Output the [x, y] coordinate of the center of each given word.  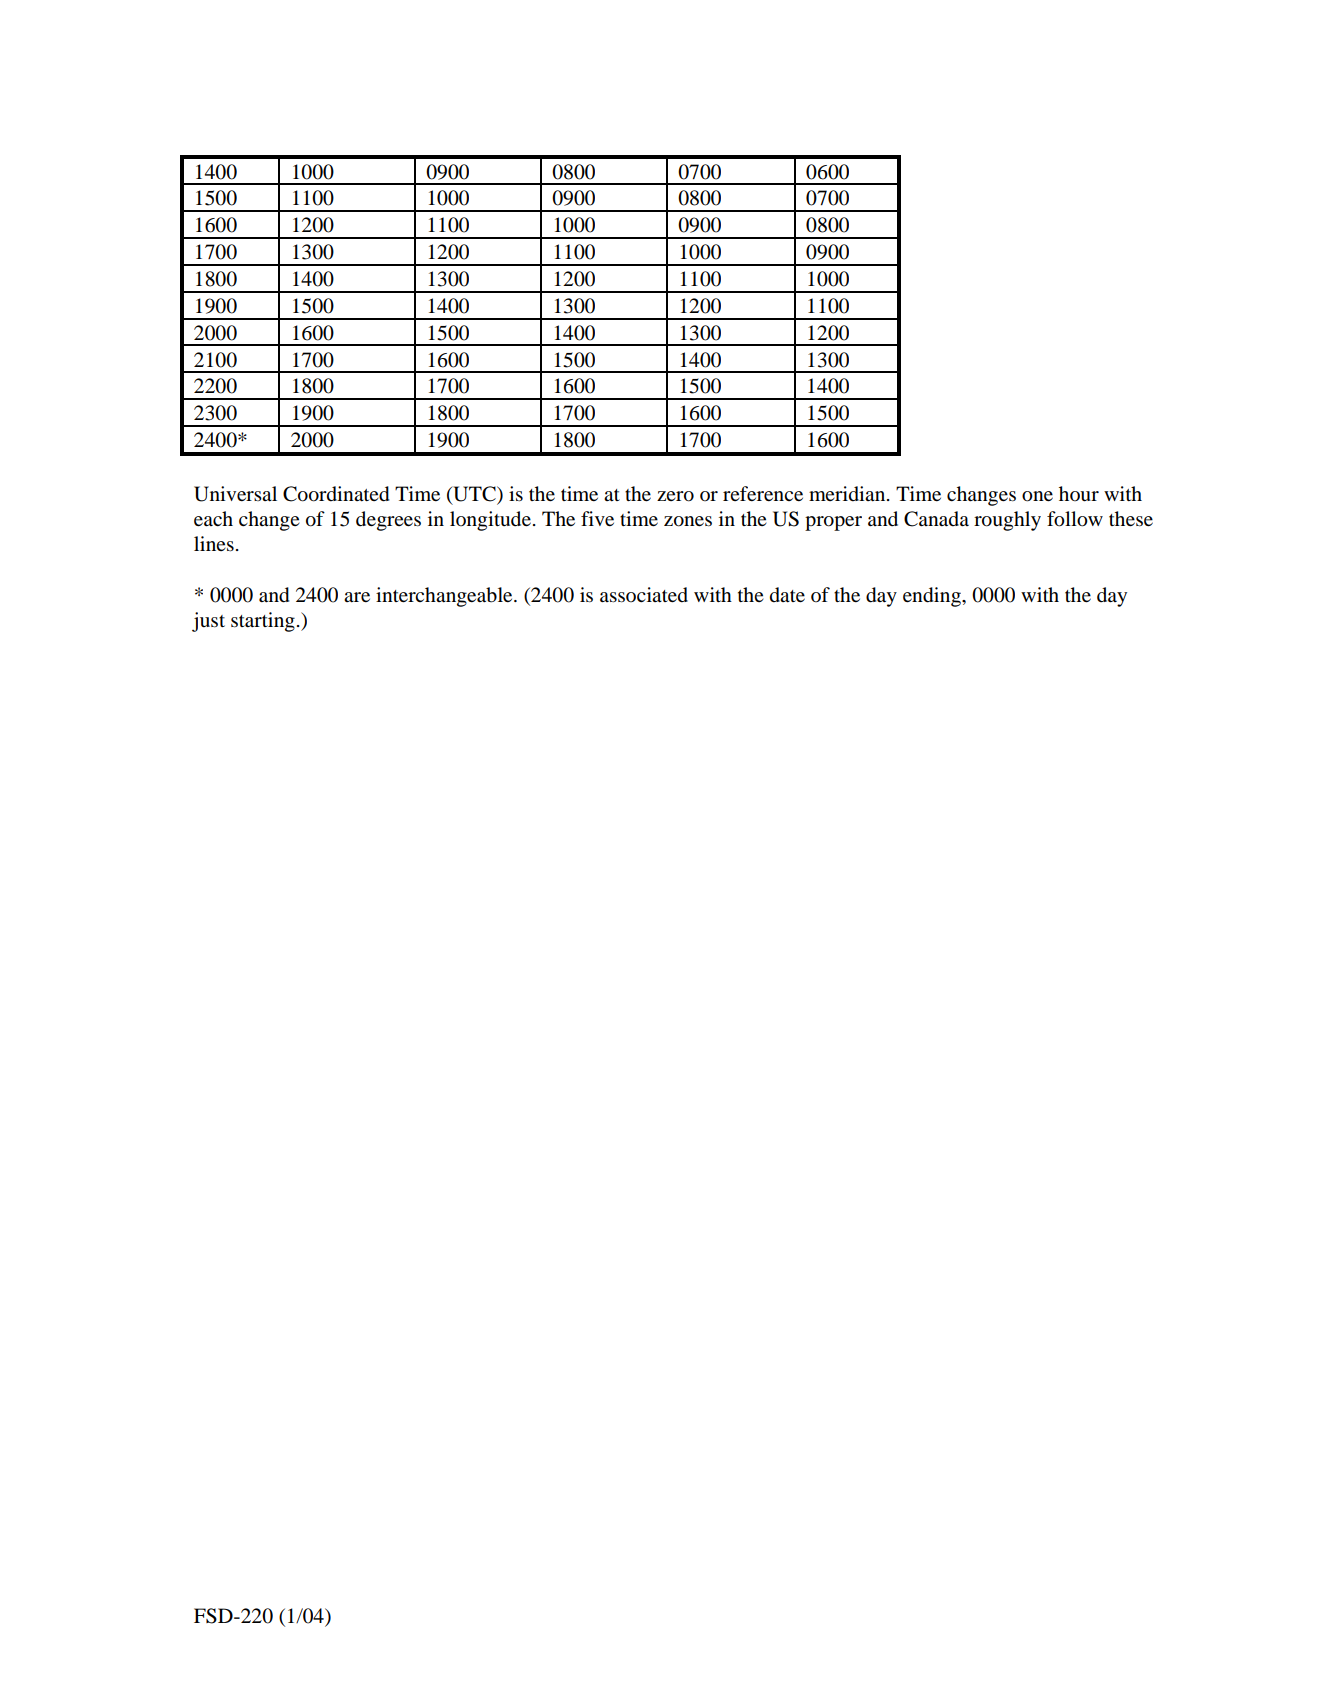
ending [933, 597]
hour [1079, 494]
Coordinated [336, 494]
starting [263, 622]
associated [644, 595]
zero [675, 496]
